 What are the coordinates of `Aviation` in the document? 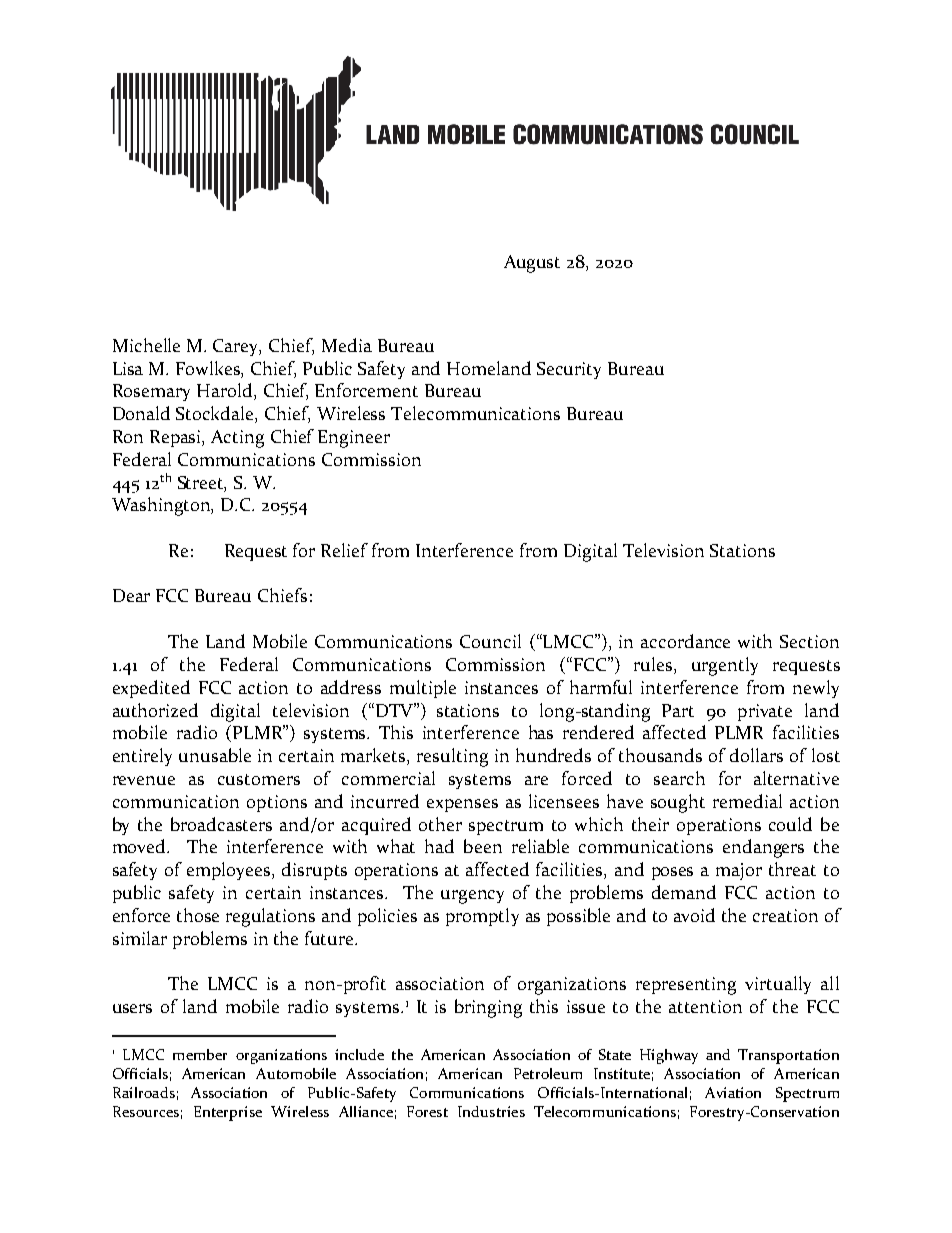 It's located at (733, 1092).
